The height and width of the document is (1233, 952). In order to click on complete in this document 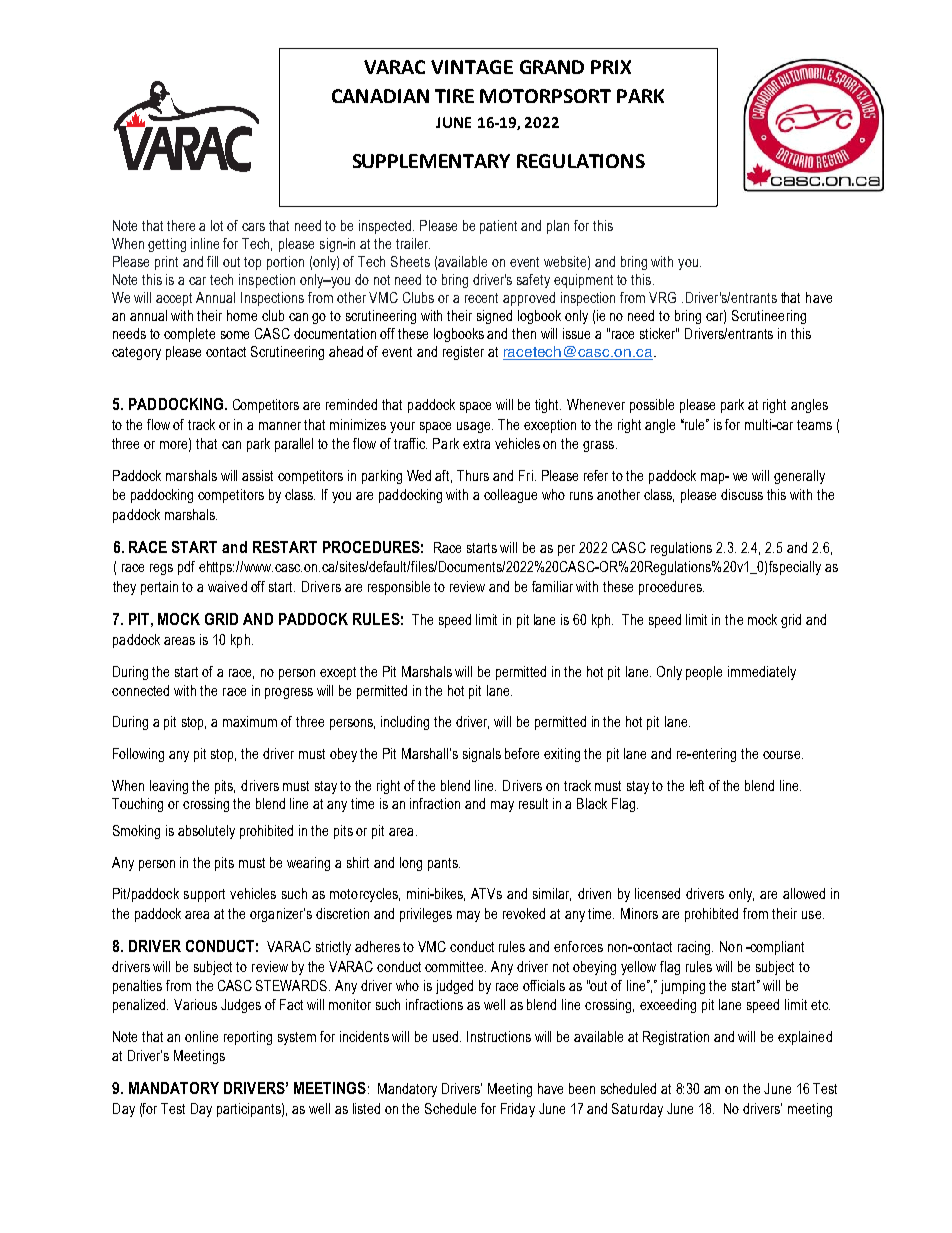, I will do `click(189, 335)`.
